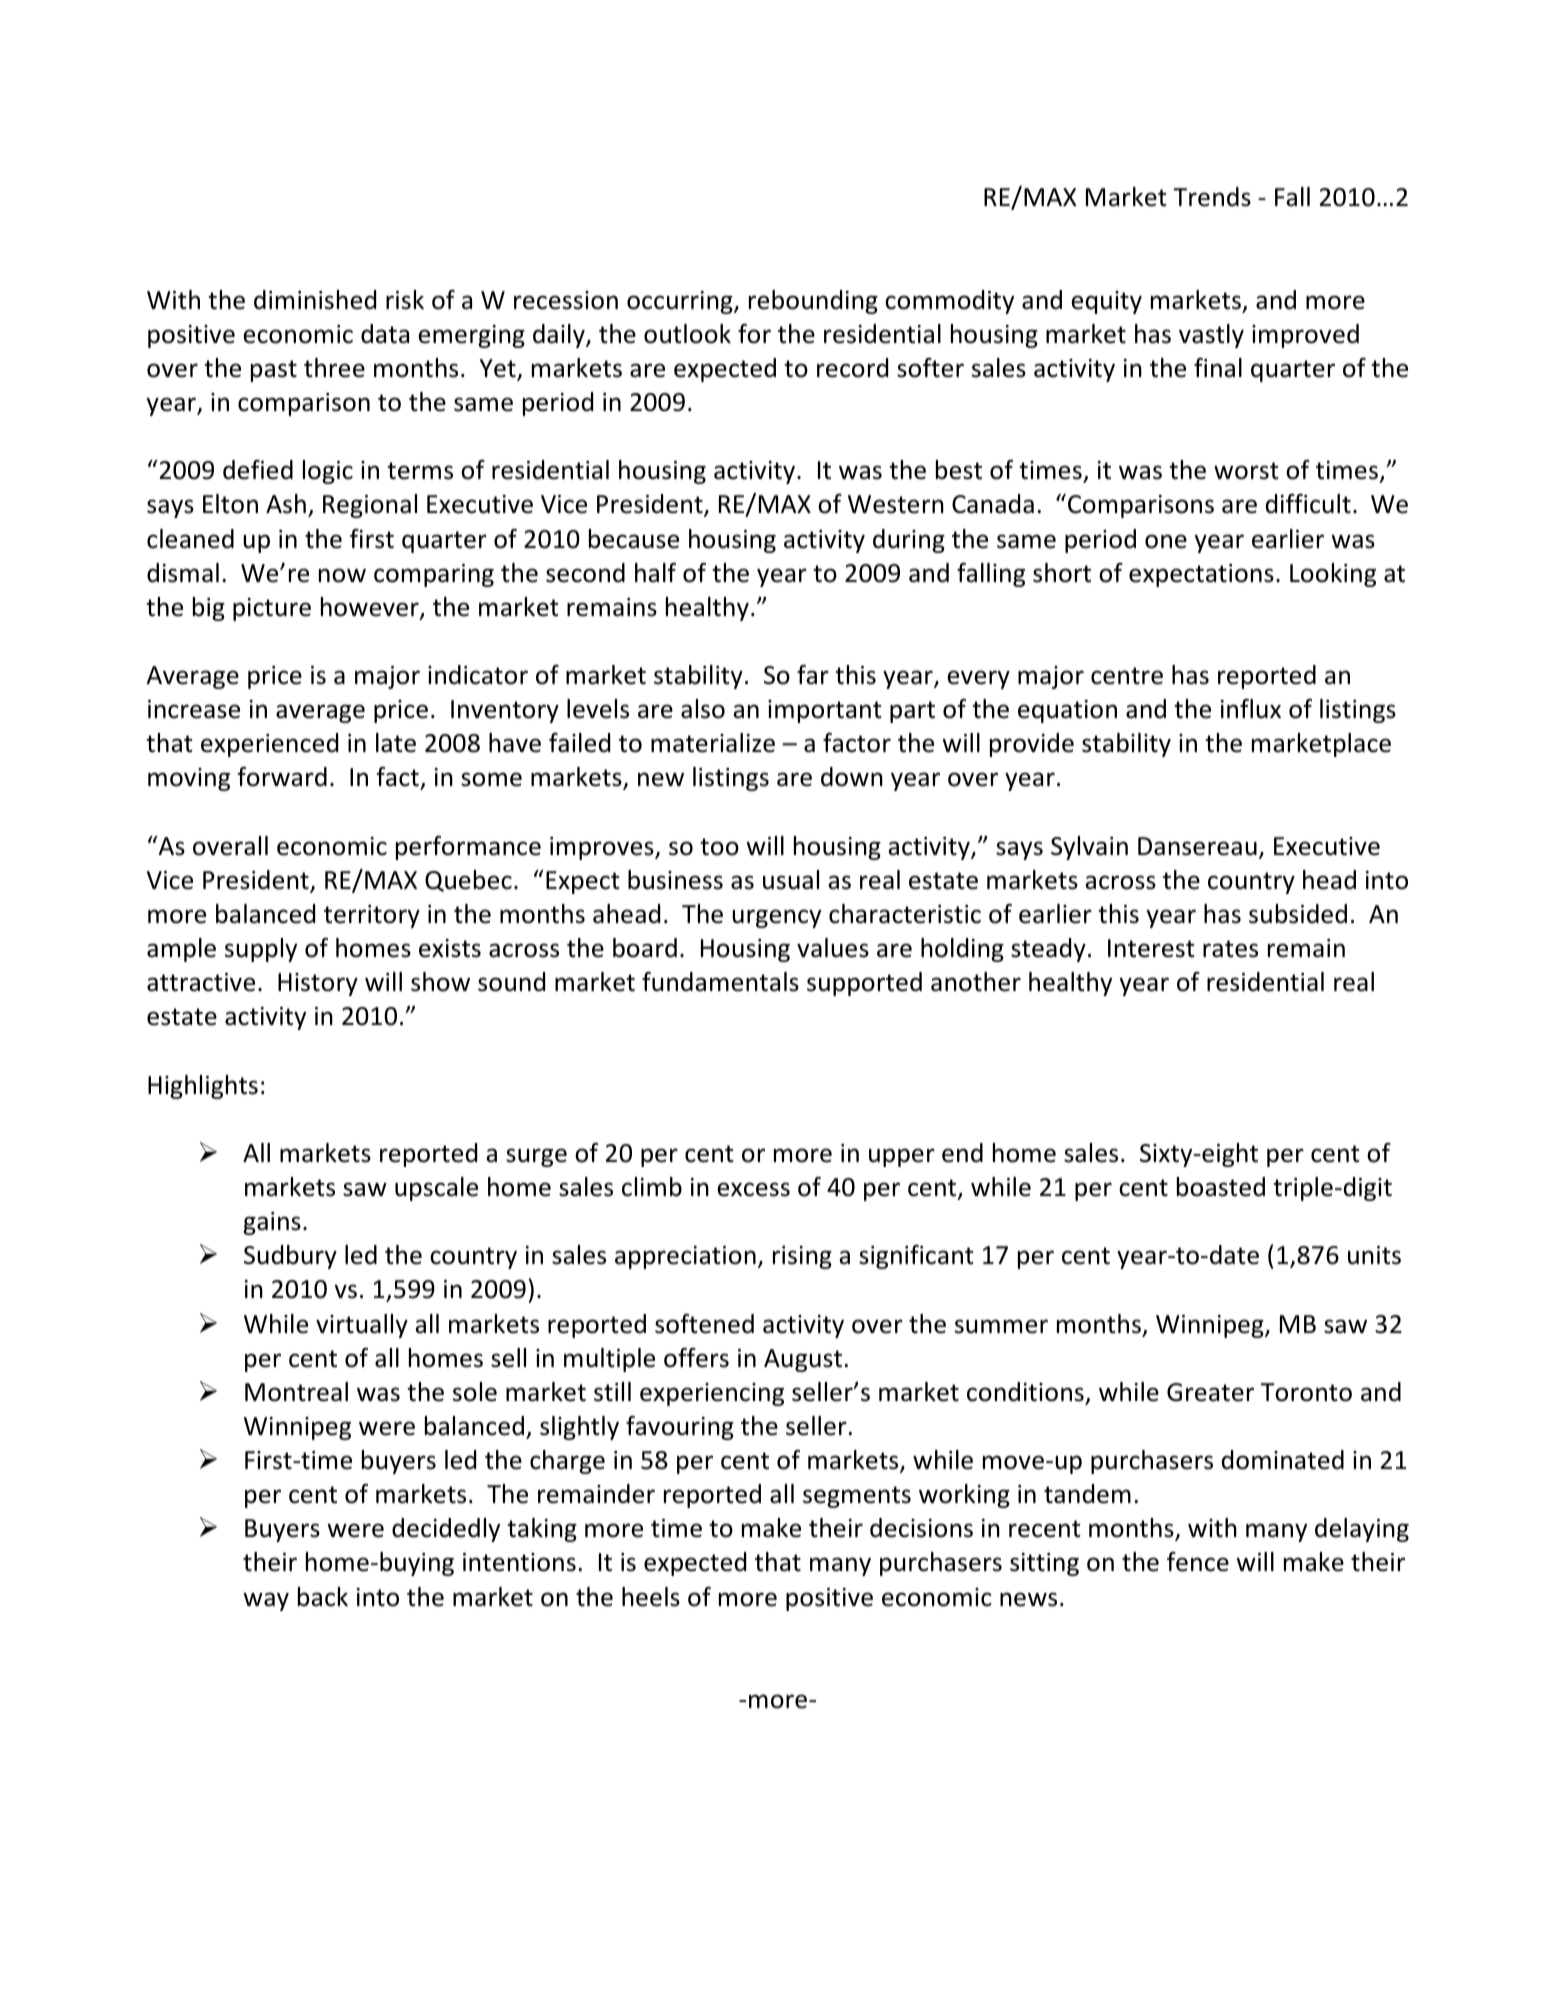 The width and height of the screenshot is (1556, 2013). I want to click on back, so click(323, 1597).
